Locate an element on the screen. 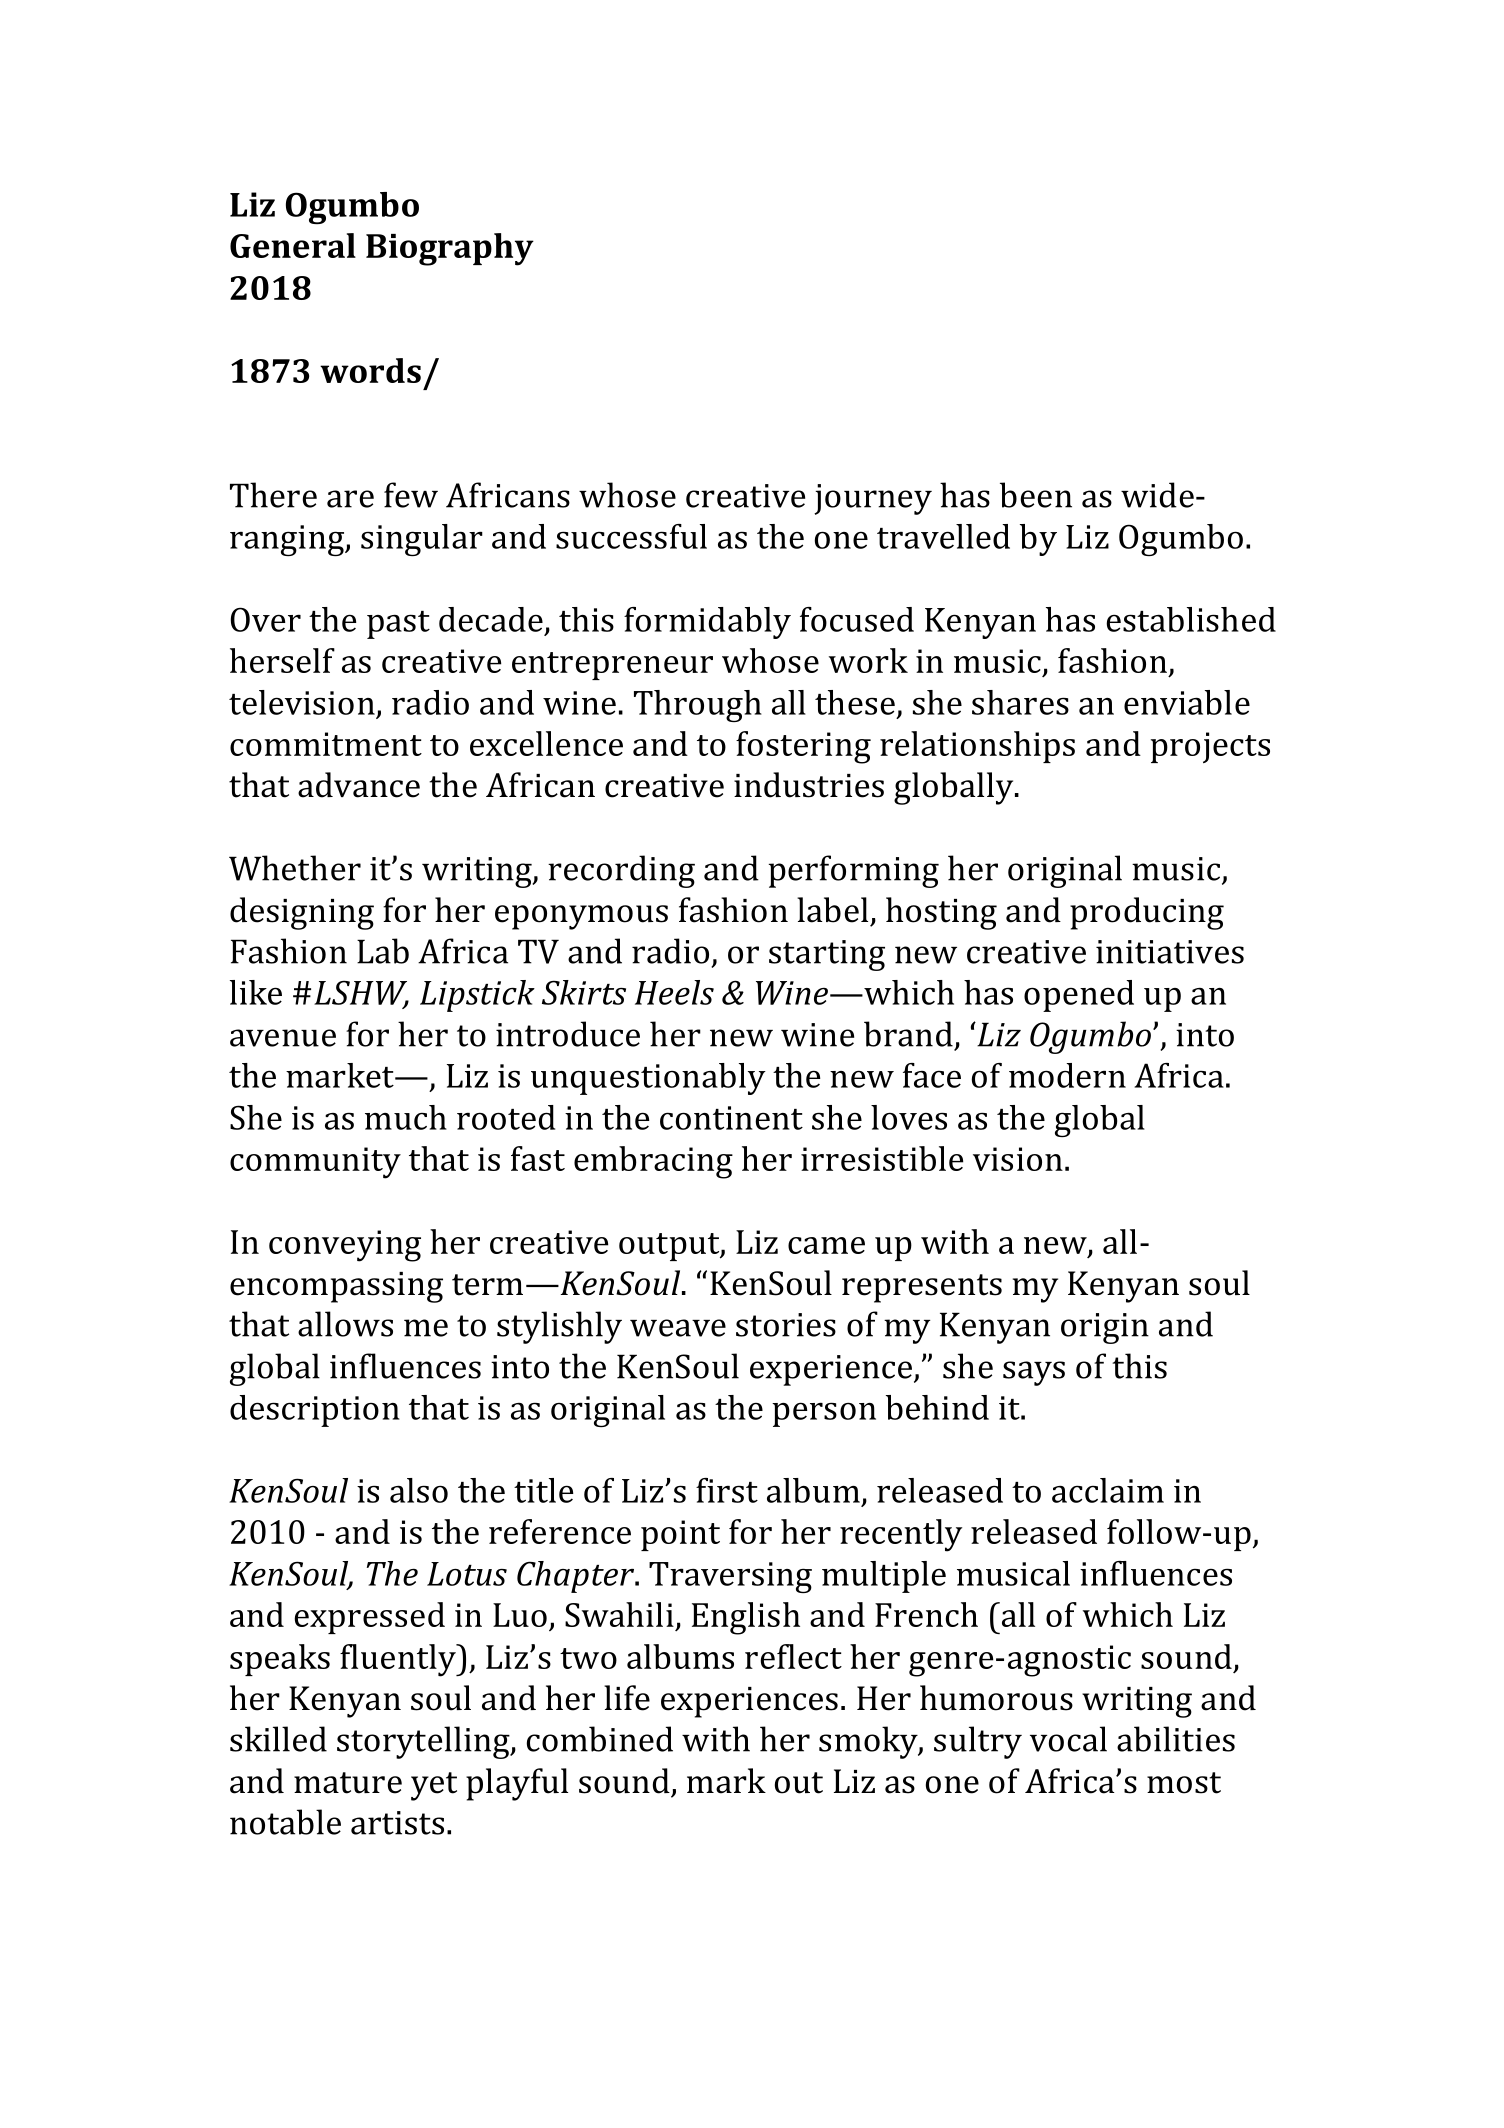  avenue is located at coordinates (283, 1038).
